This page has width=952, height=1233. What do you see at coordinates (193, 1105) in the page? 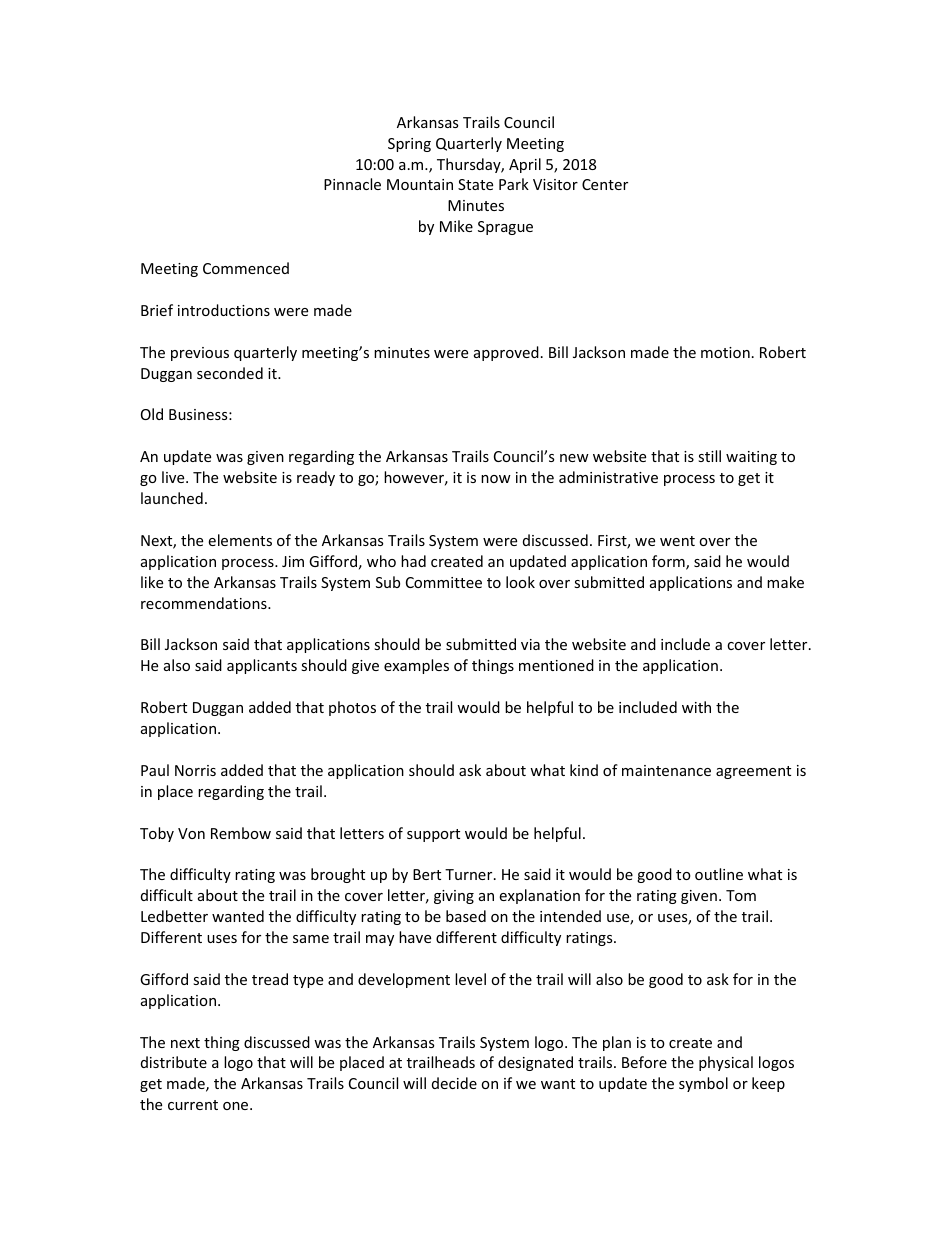
I see `current` at bounding box center [193, 1105].
